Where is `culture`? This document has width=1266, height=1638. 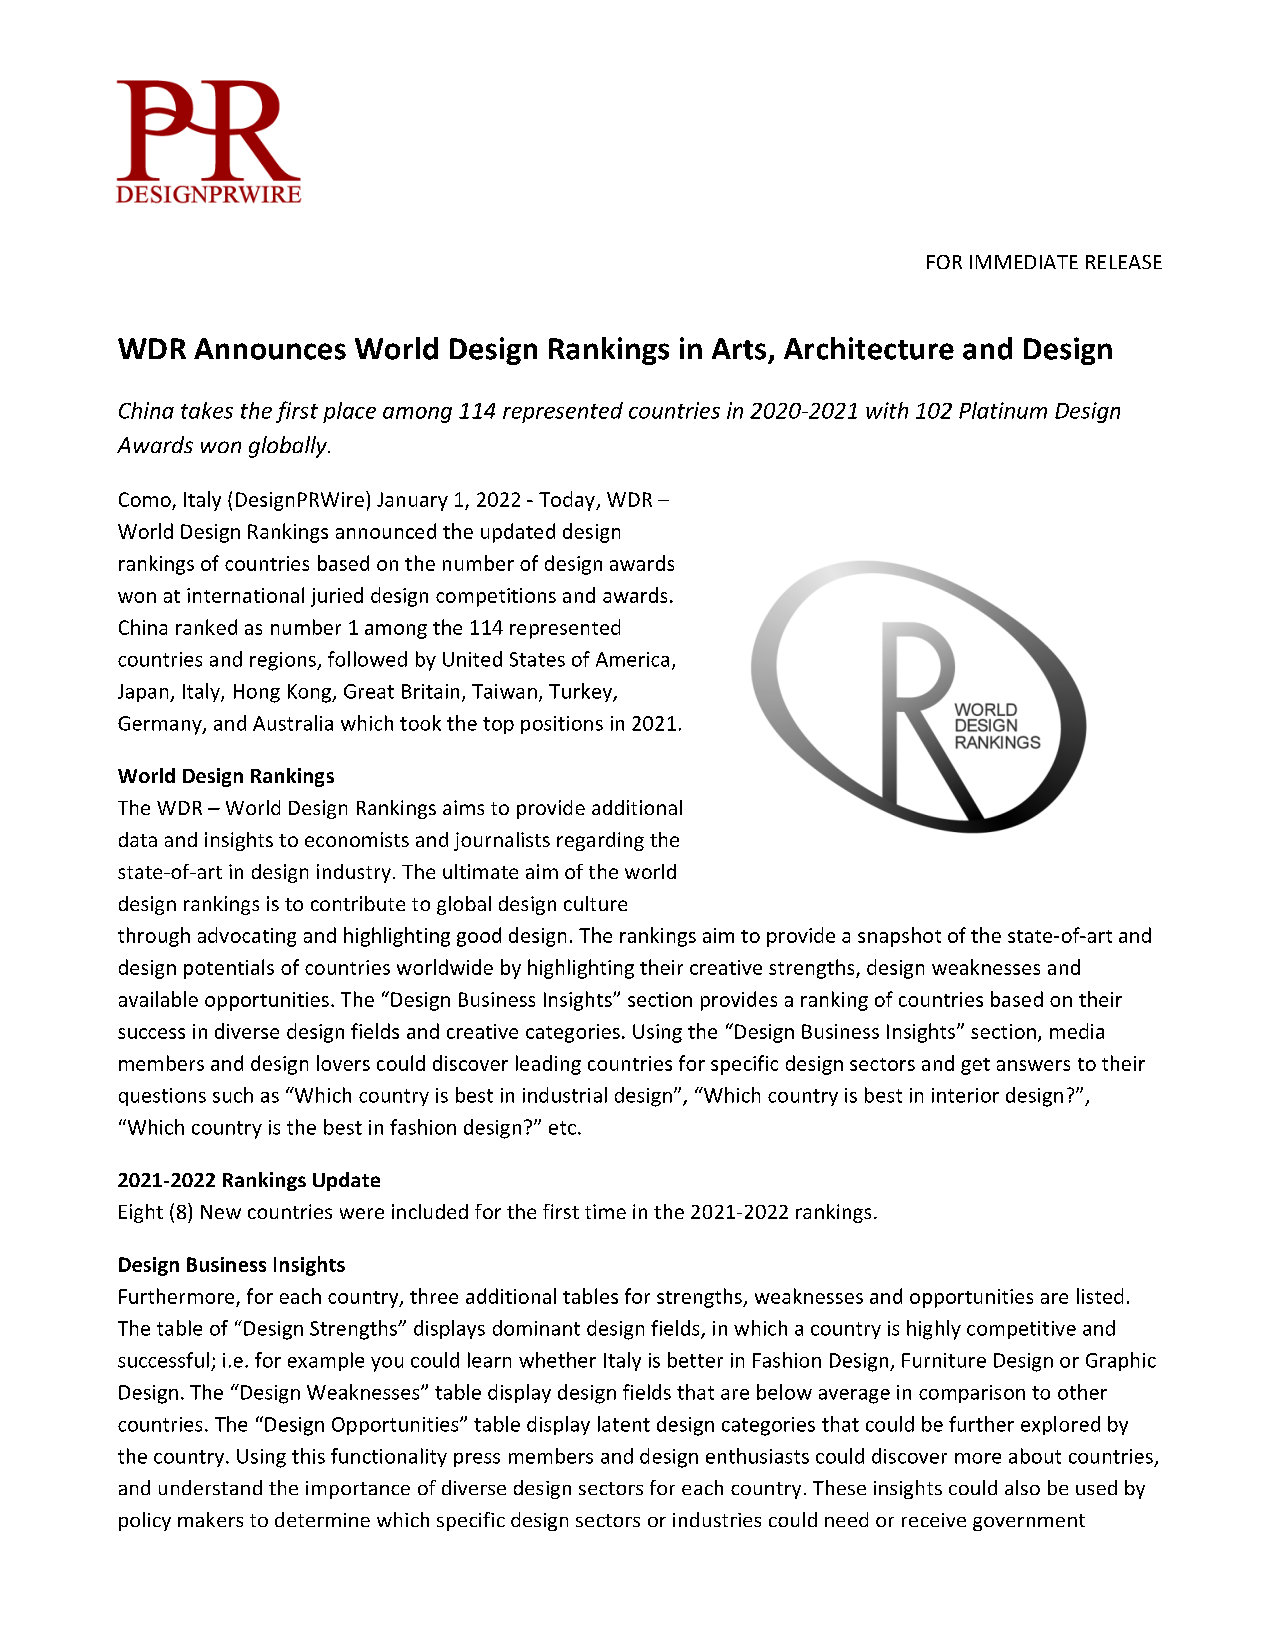
culture is located at coordinates (595, 903).
